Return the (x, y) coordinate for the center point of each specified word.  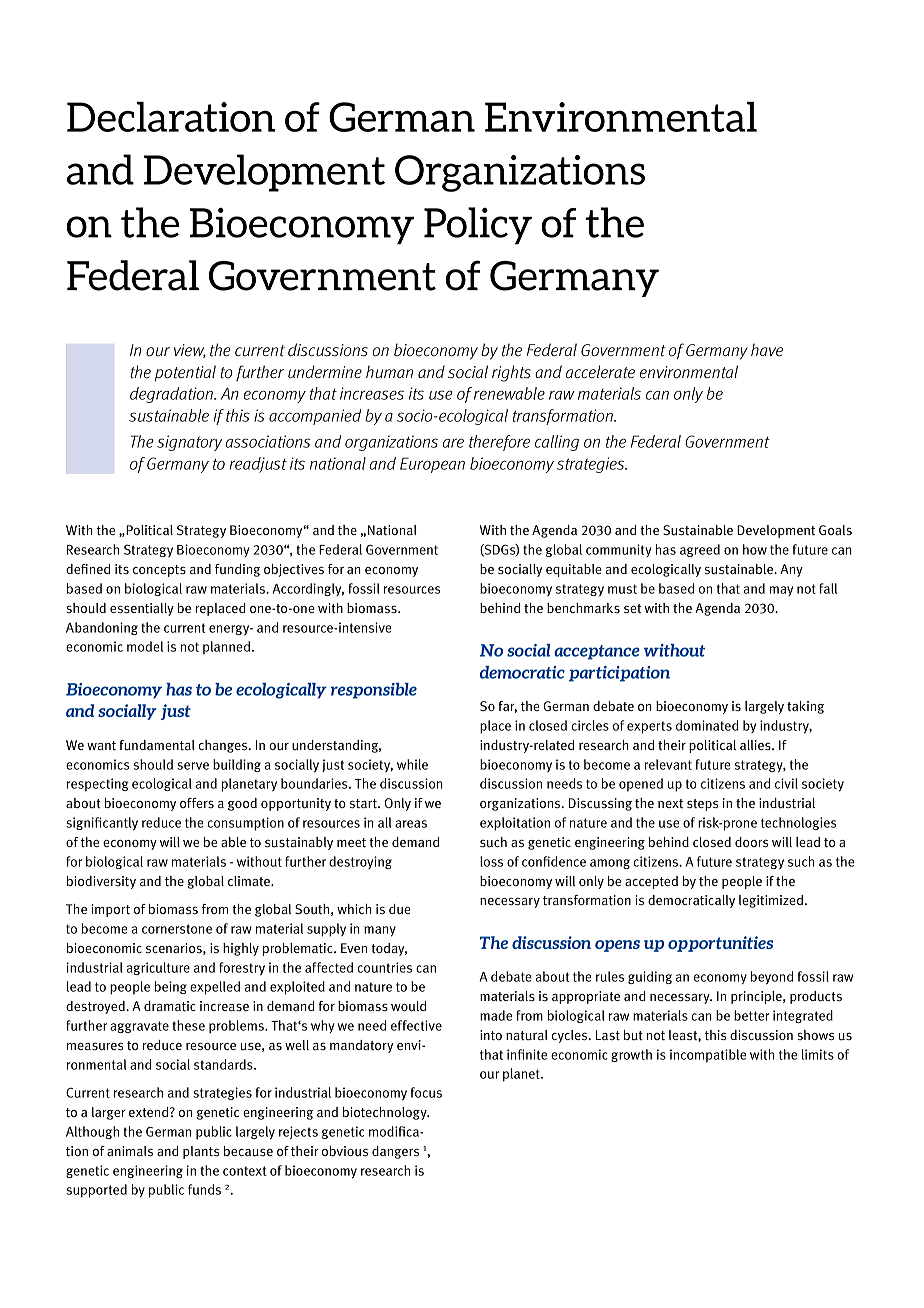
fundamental (157, 745)
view (190, 351)
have (767, 349)
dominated (707, 725)
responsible (374, 691)
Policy (478, 225)
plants (201, 1152)
